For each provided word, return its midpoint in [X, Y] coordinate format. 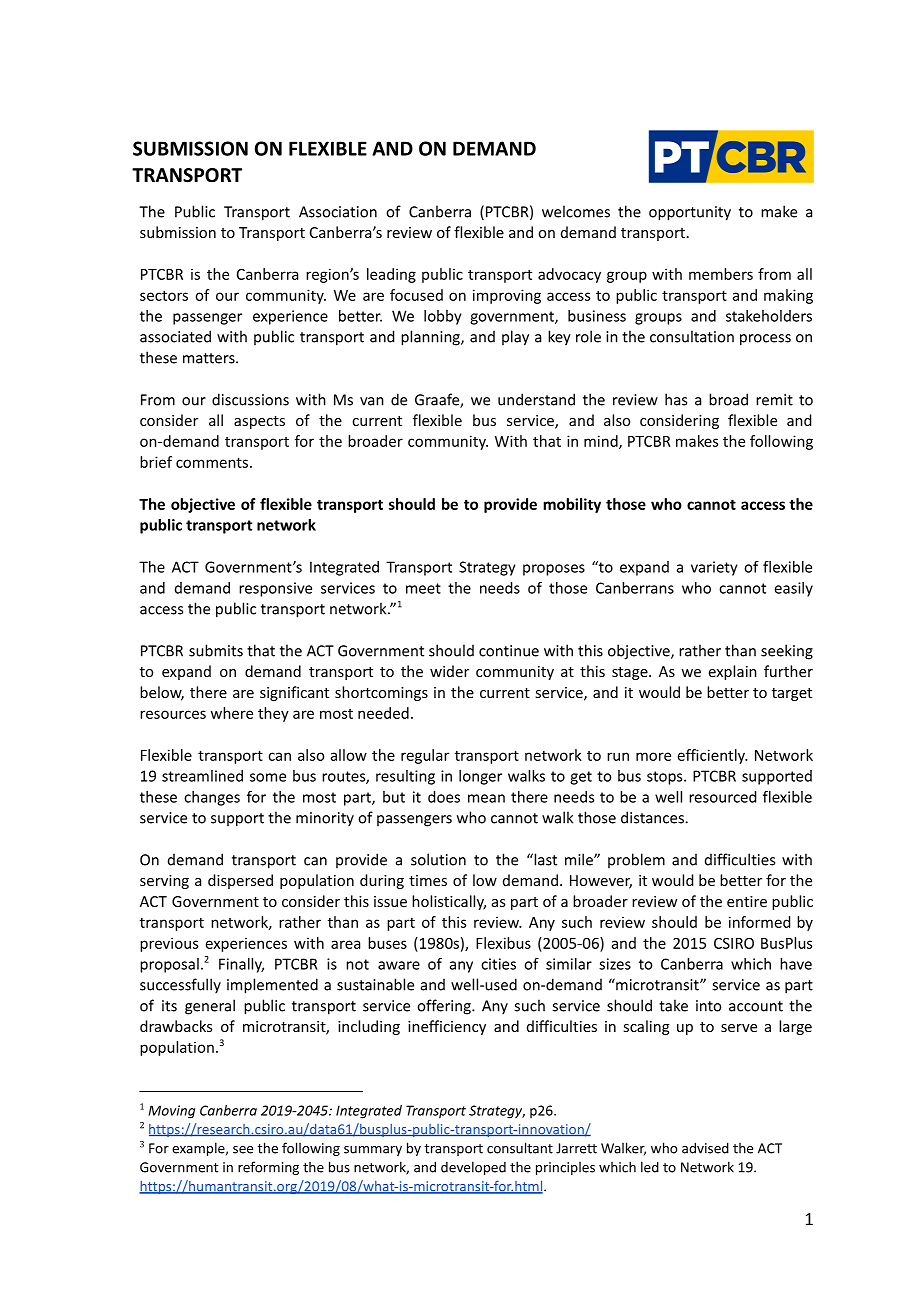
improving [507, 296]
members [721, 274]
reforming [268, 1168]
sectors [164, 295]
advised [705, 1148]
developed [473, 1168]
